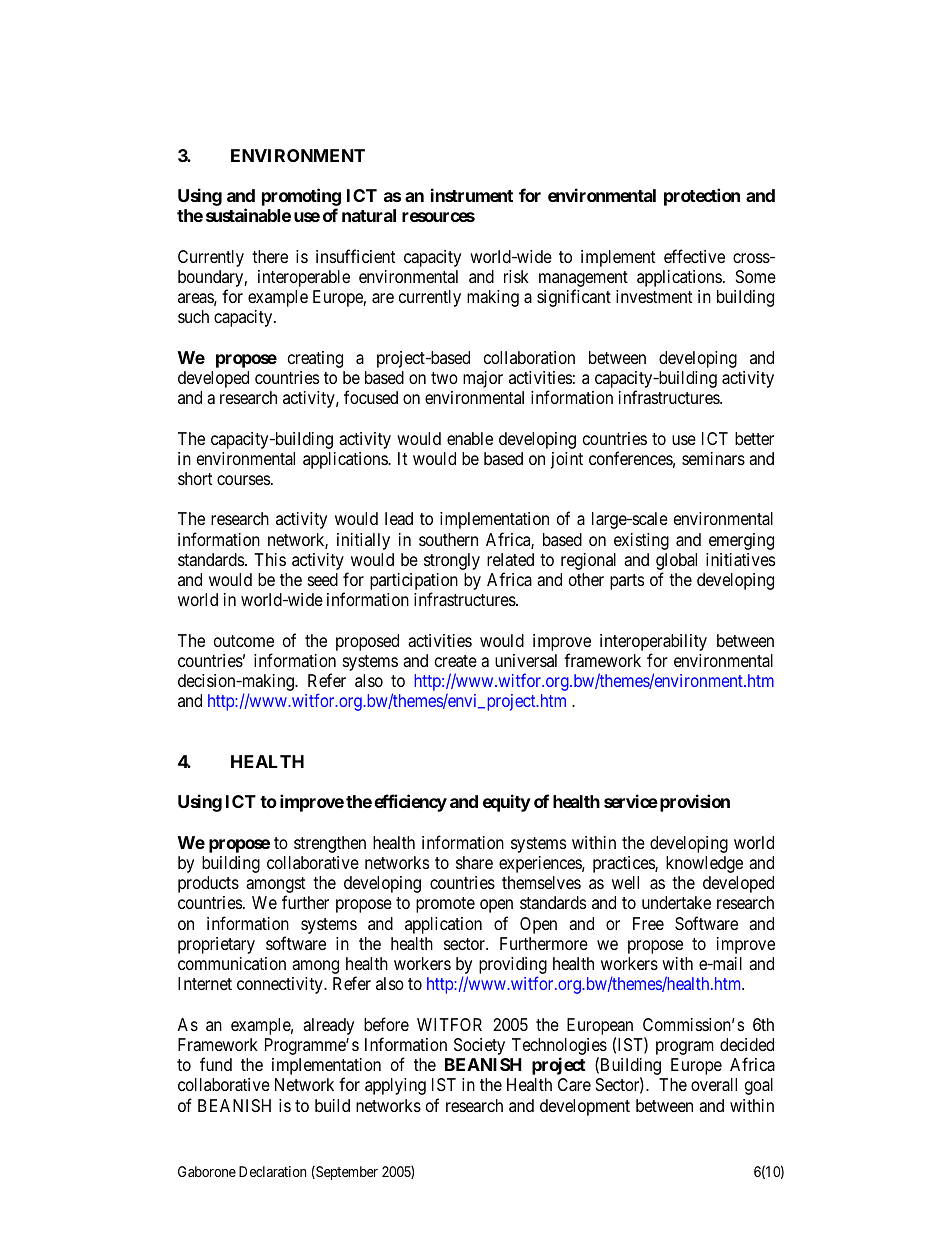 The width and height of the image is (952, 1233). What do you see at coordinates (516, 276) in the image?
I see `risk` at bounding box center [516, 276].
